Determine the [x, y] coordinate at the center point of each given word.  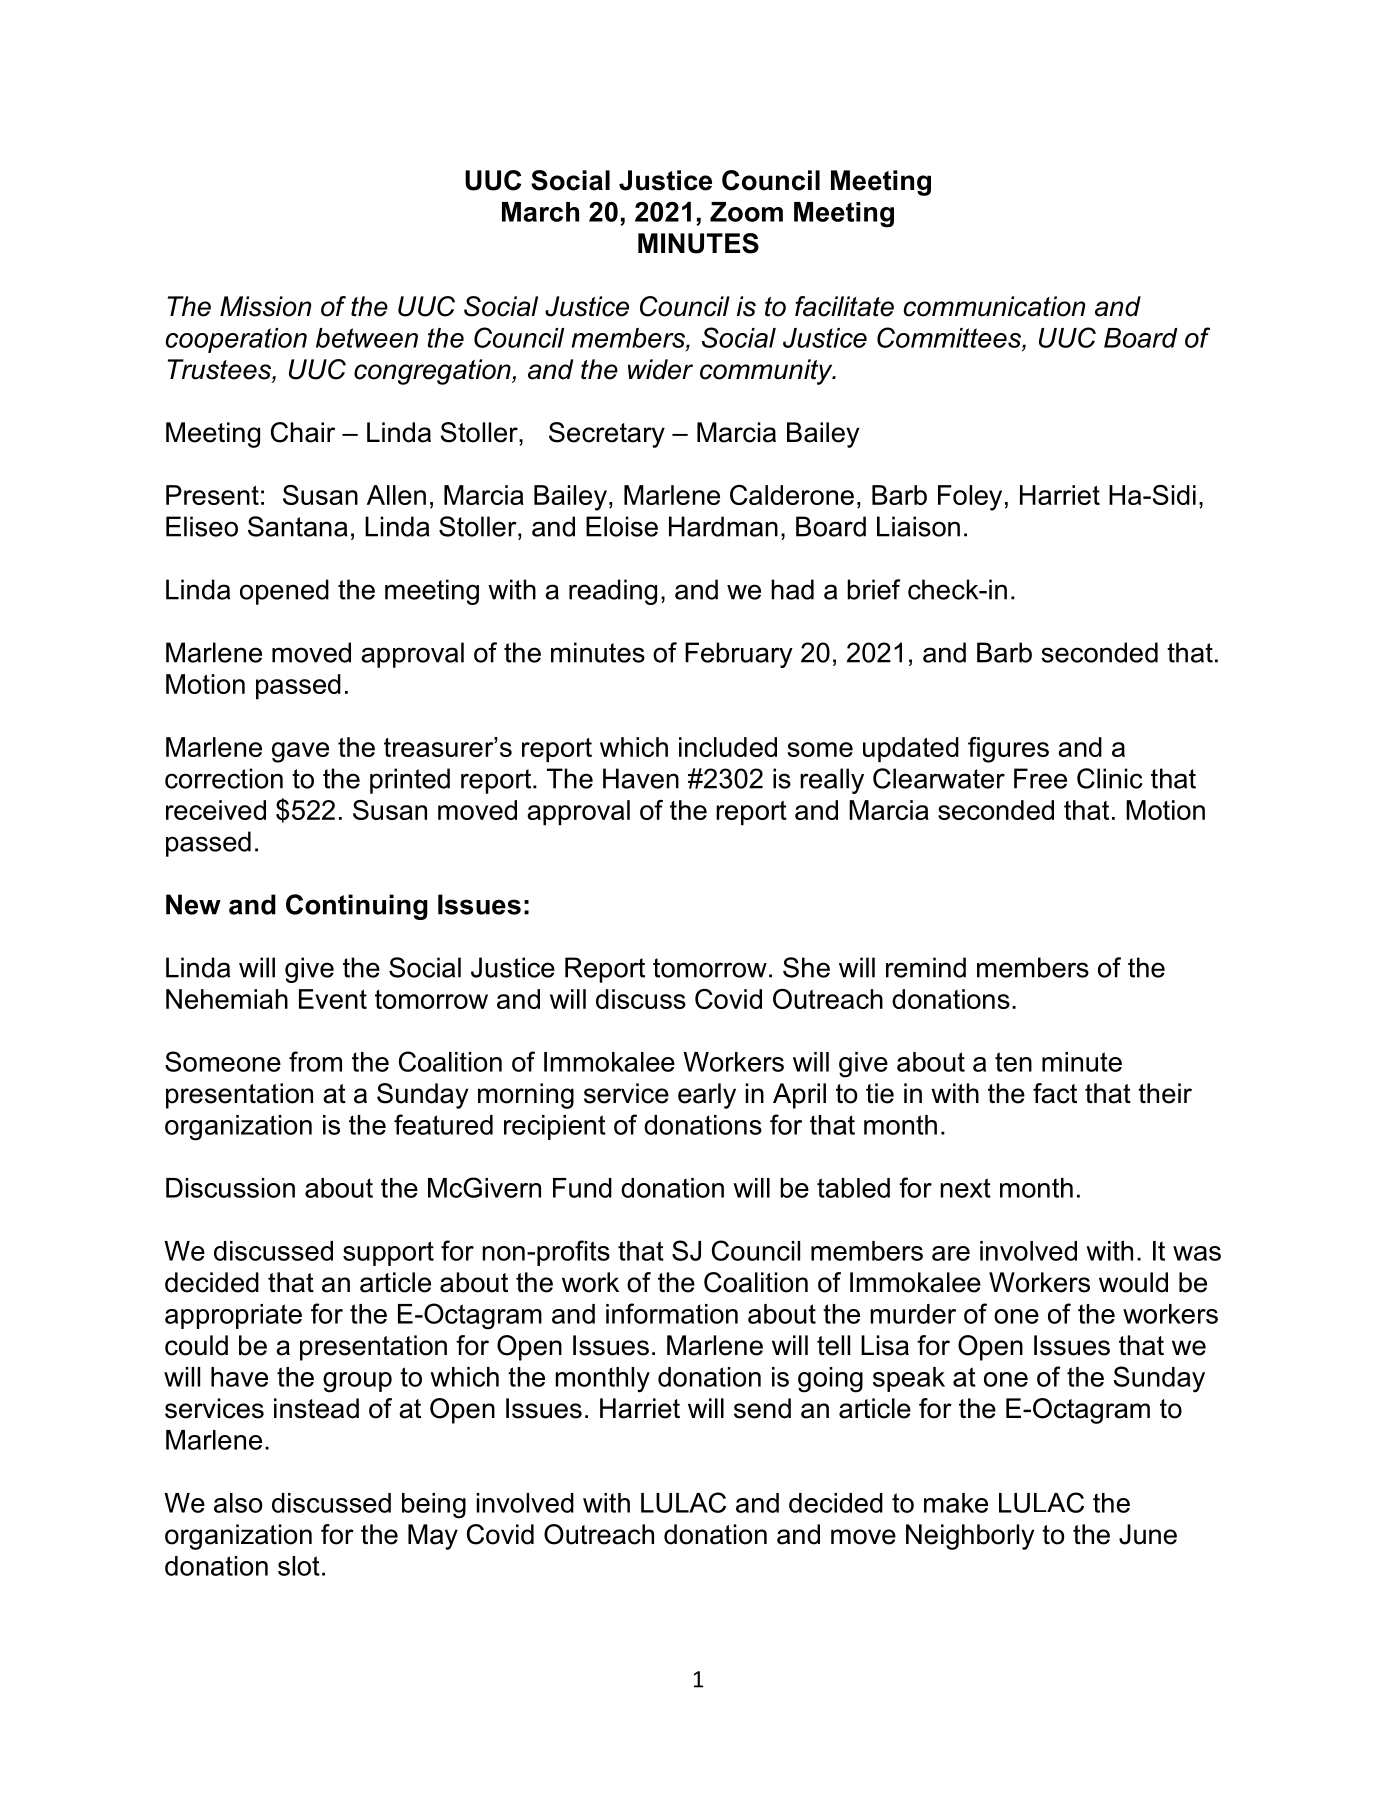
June [1148, 1534]
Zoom [746, 212]
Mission [265, 306]
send [762, 1408]
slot [299, 1566]
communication [994, 306]
